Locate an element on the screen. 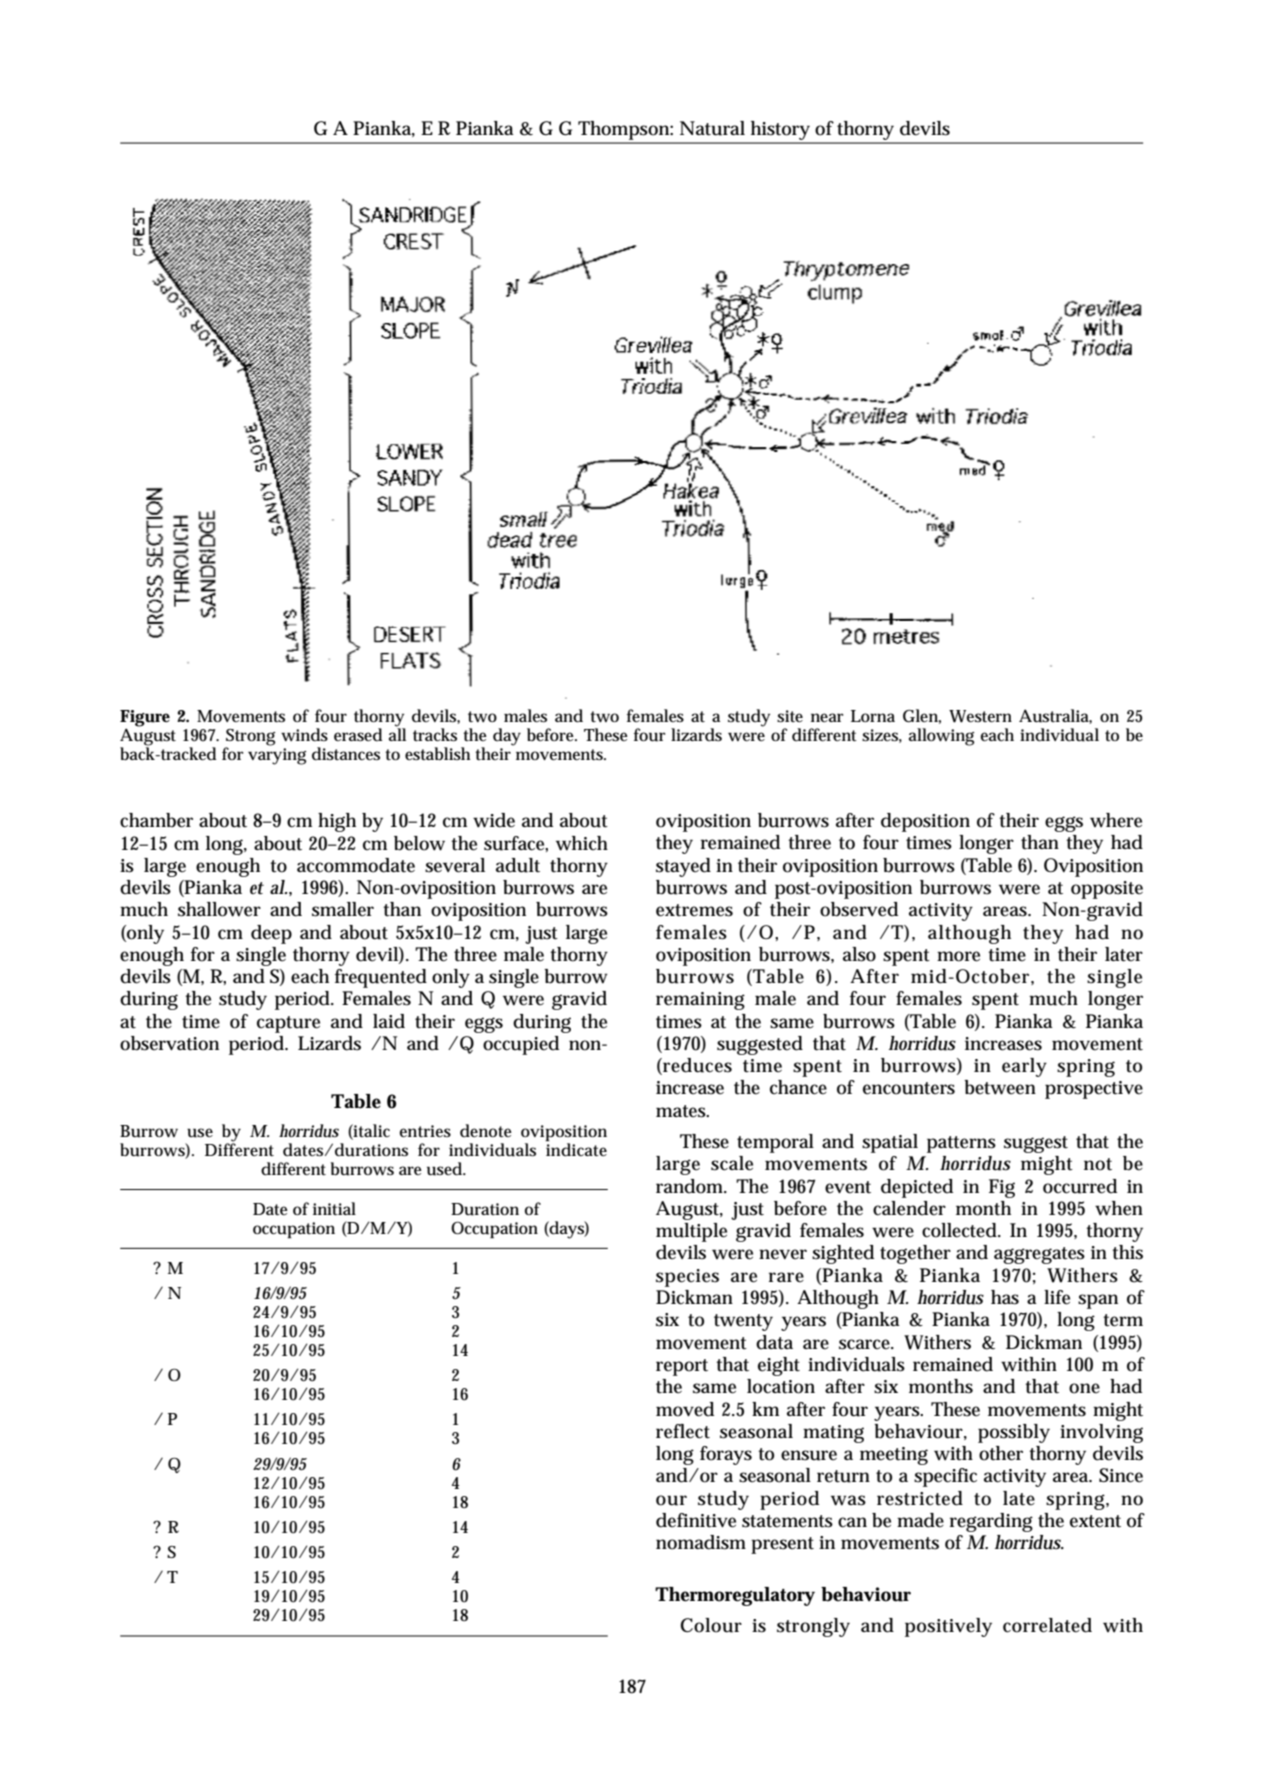 The image size is (1263, 1787). tracks is located at coordinates (435, 735).
